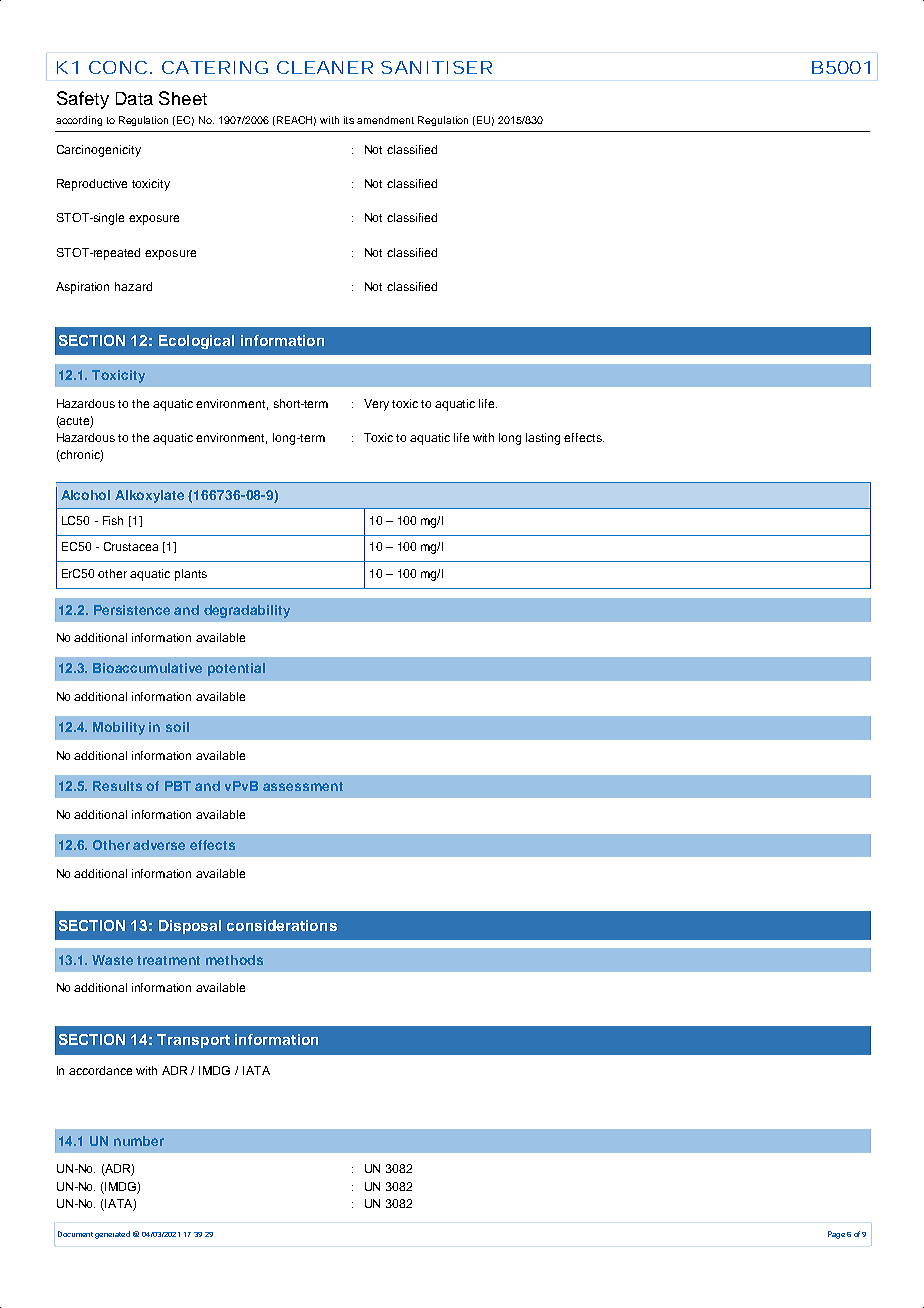 Image resolution: width=924 pixels, height=1308 pixels. I want to click on lasting, so click(543, 439).
